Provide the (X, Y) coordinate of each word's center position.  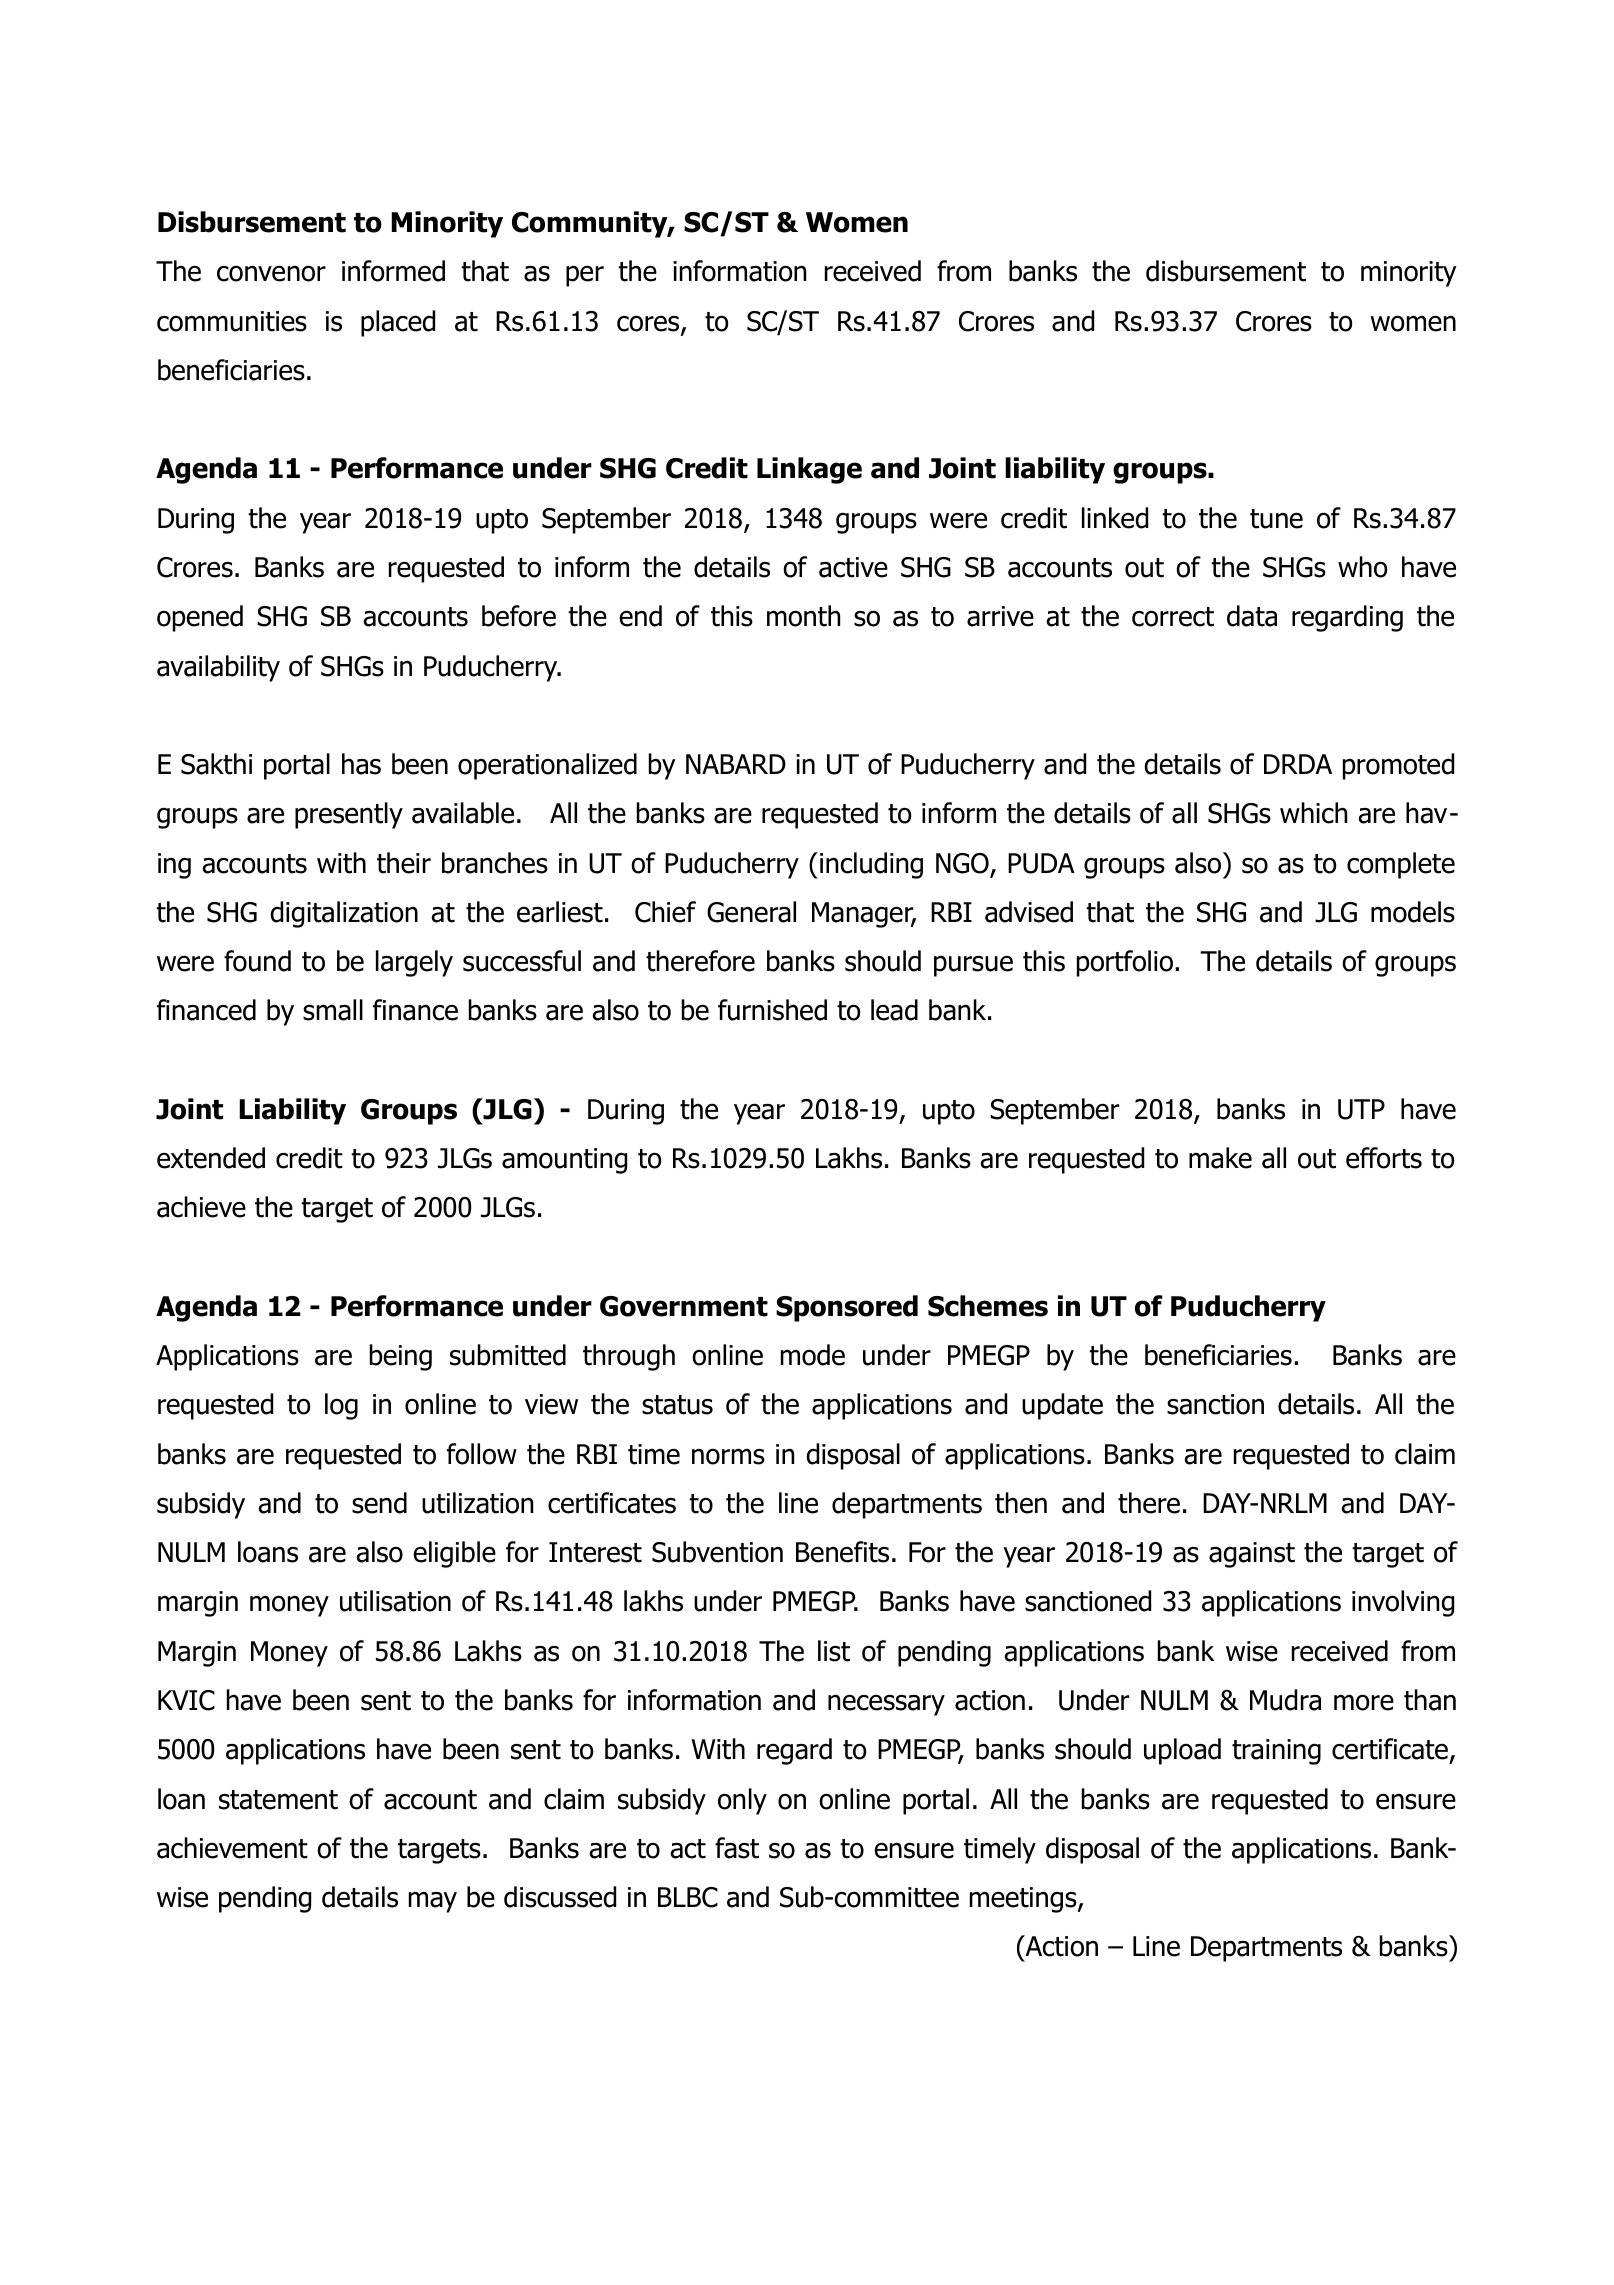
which (1313, 813)
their (404, 863)
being (401, 1357)
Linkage (809, 470)
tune (1276, 519)
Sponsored (847, 1308)
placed (398, 323)
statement (278, 1800)
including (871, 865)
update (1062, 1406)
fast (737, 1848)
